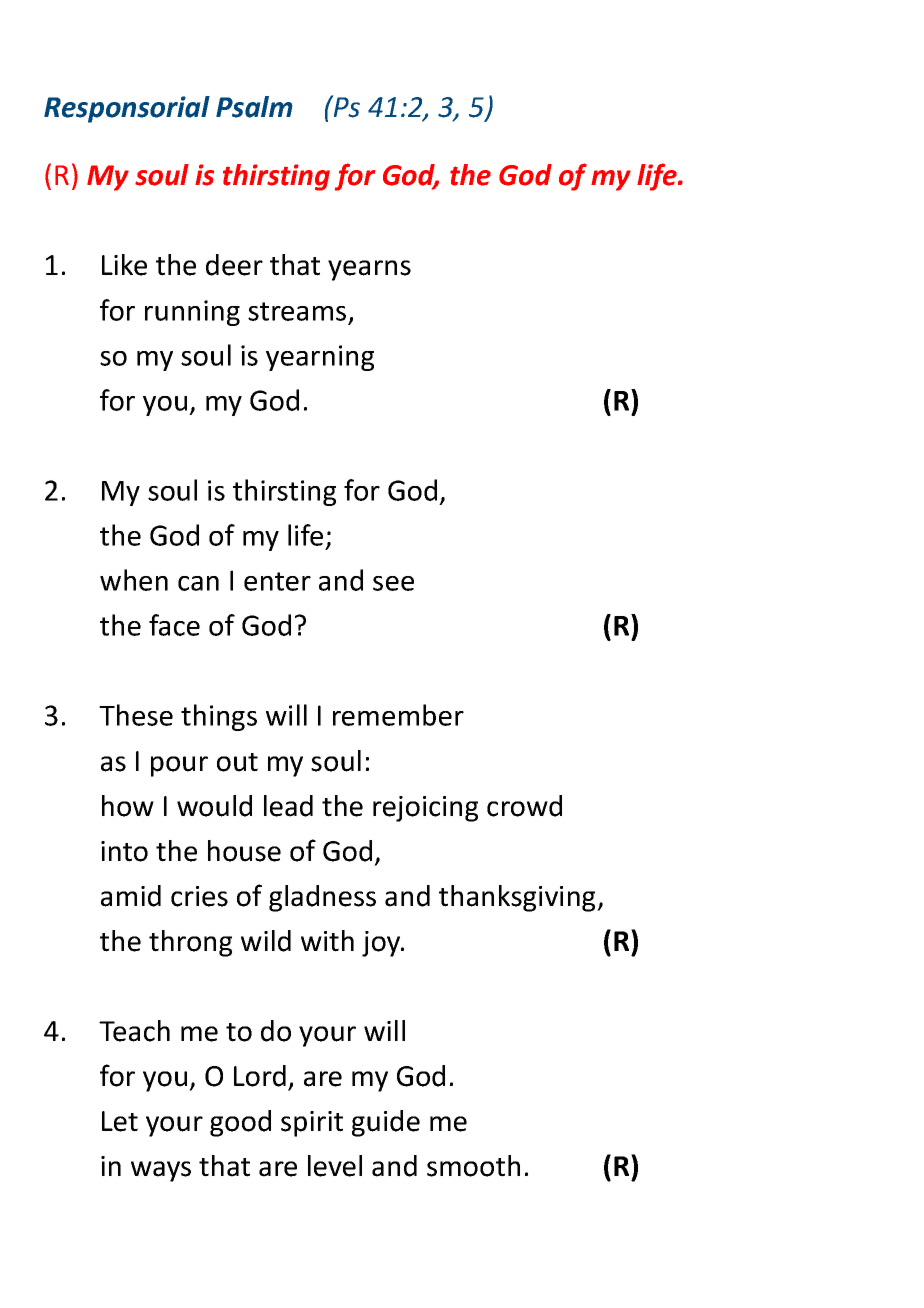  Describe the element at coordinates (320, 358) in the document. I see `yearning` at that location.
